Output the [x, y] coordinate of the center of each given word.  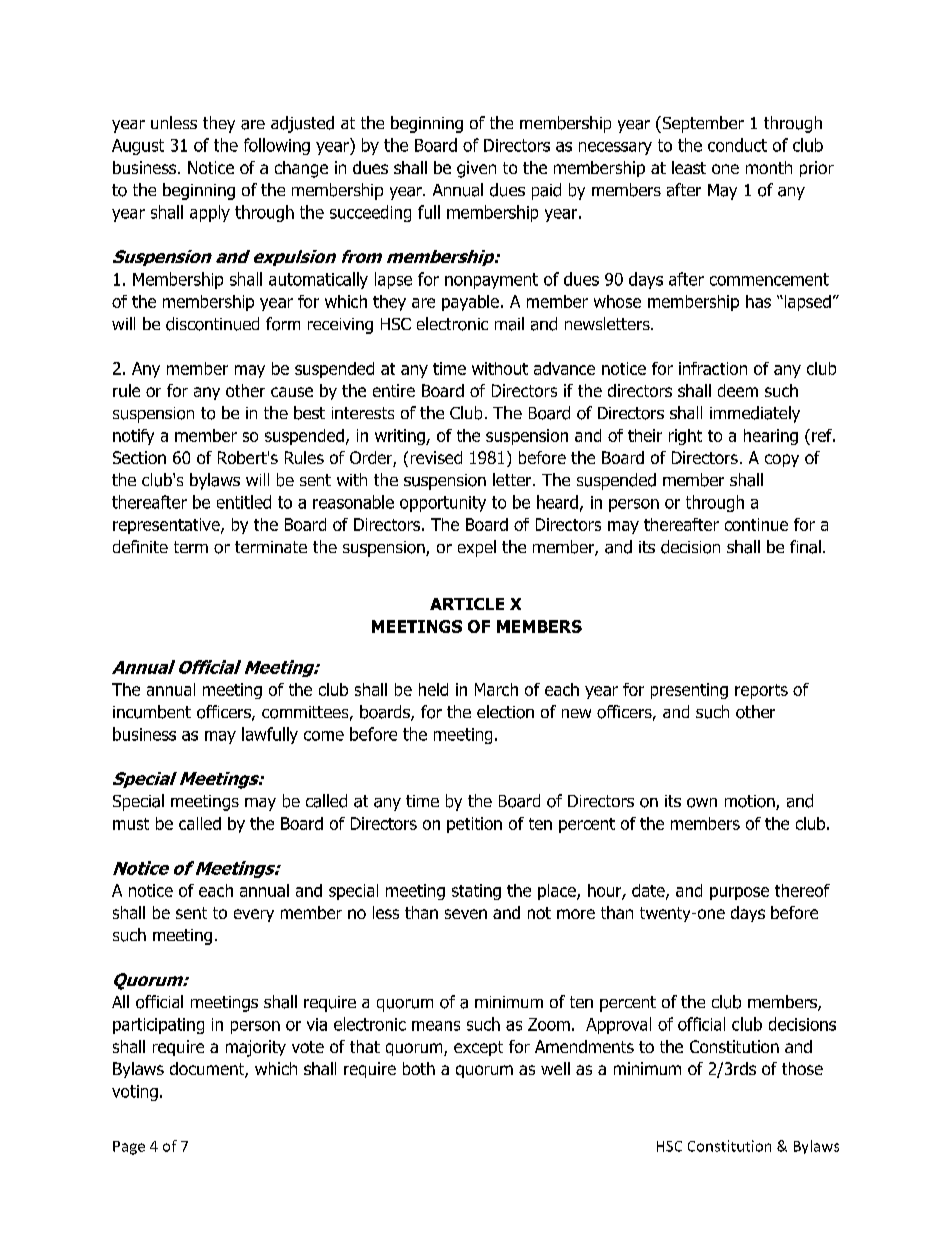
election [505, 712]
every [254, 915]
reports [761, 691]
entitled [244, 502]
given [476, 169]
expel [477, 548]
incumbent [152, 712]
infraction [713, 368]
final [805, 547]
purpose [739, 893]
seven [466, 914]
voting [135, 1093]
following [277, 146]
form [283, 324]
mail [509, 324]
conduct [737, 145]
